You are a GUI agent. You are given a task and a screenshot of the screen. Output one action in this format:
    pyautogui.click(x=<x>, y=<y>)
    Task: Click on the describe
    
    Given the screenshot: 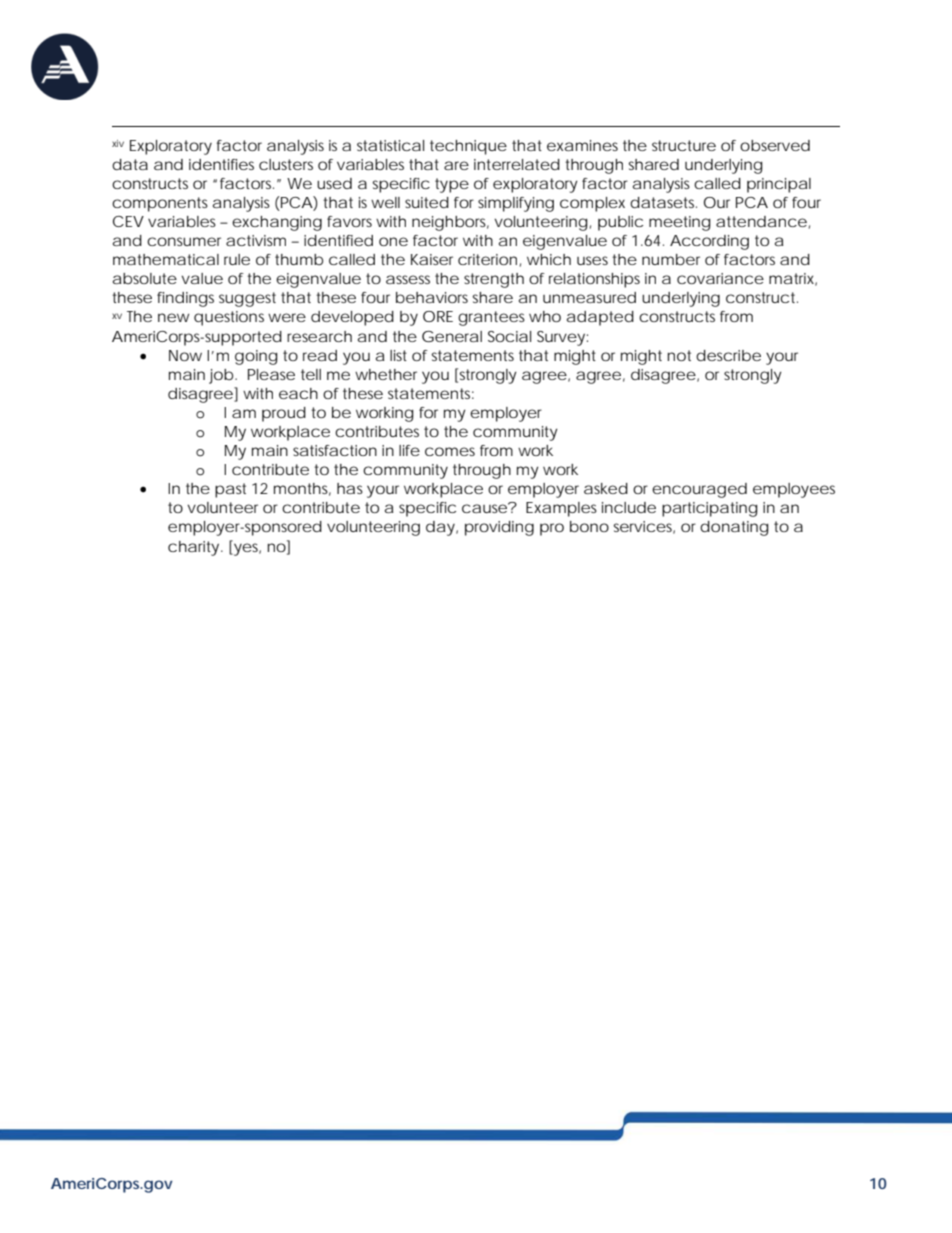 What is the action you would take?
    pyautogui.click(x=728, y=355)
